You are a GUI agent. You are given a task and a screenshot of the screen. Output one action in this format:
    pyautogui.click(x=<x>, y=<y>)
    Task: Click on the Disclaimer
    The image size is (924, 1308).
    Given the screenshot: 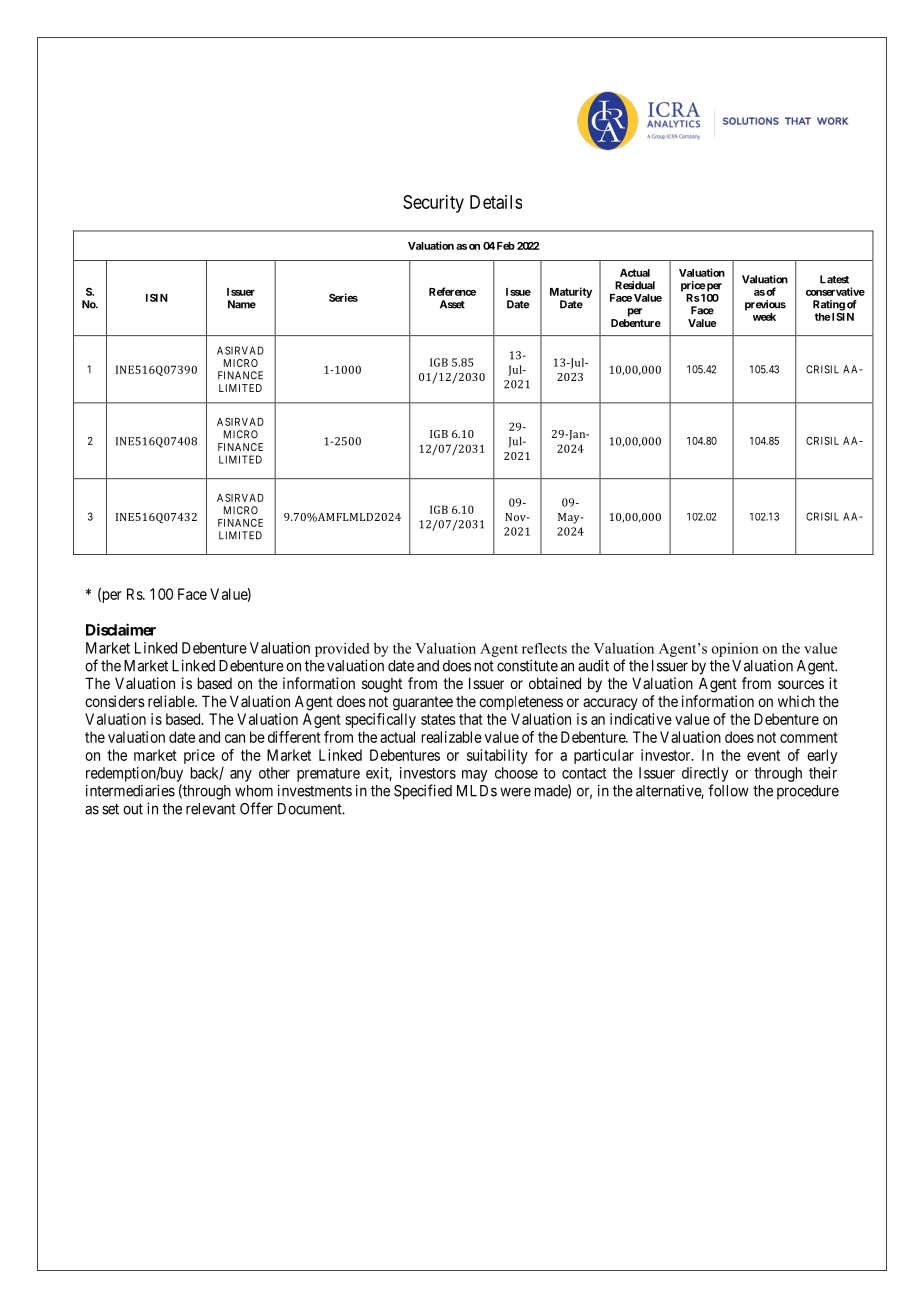 What is the action you would take?
    pyautogui.click(x=121, y=629)
